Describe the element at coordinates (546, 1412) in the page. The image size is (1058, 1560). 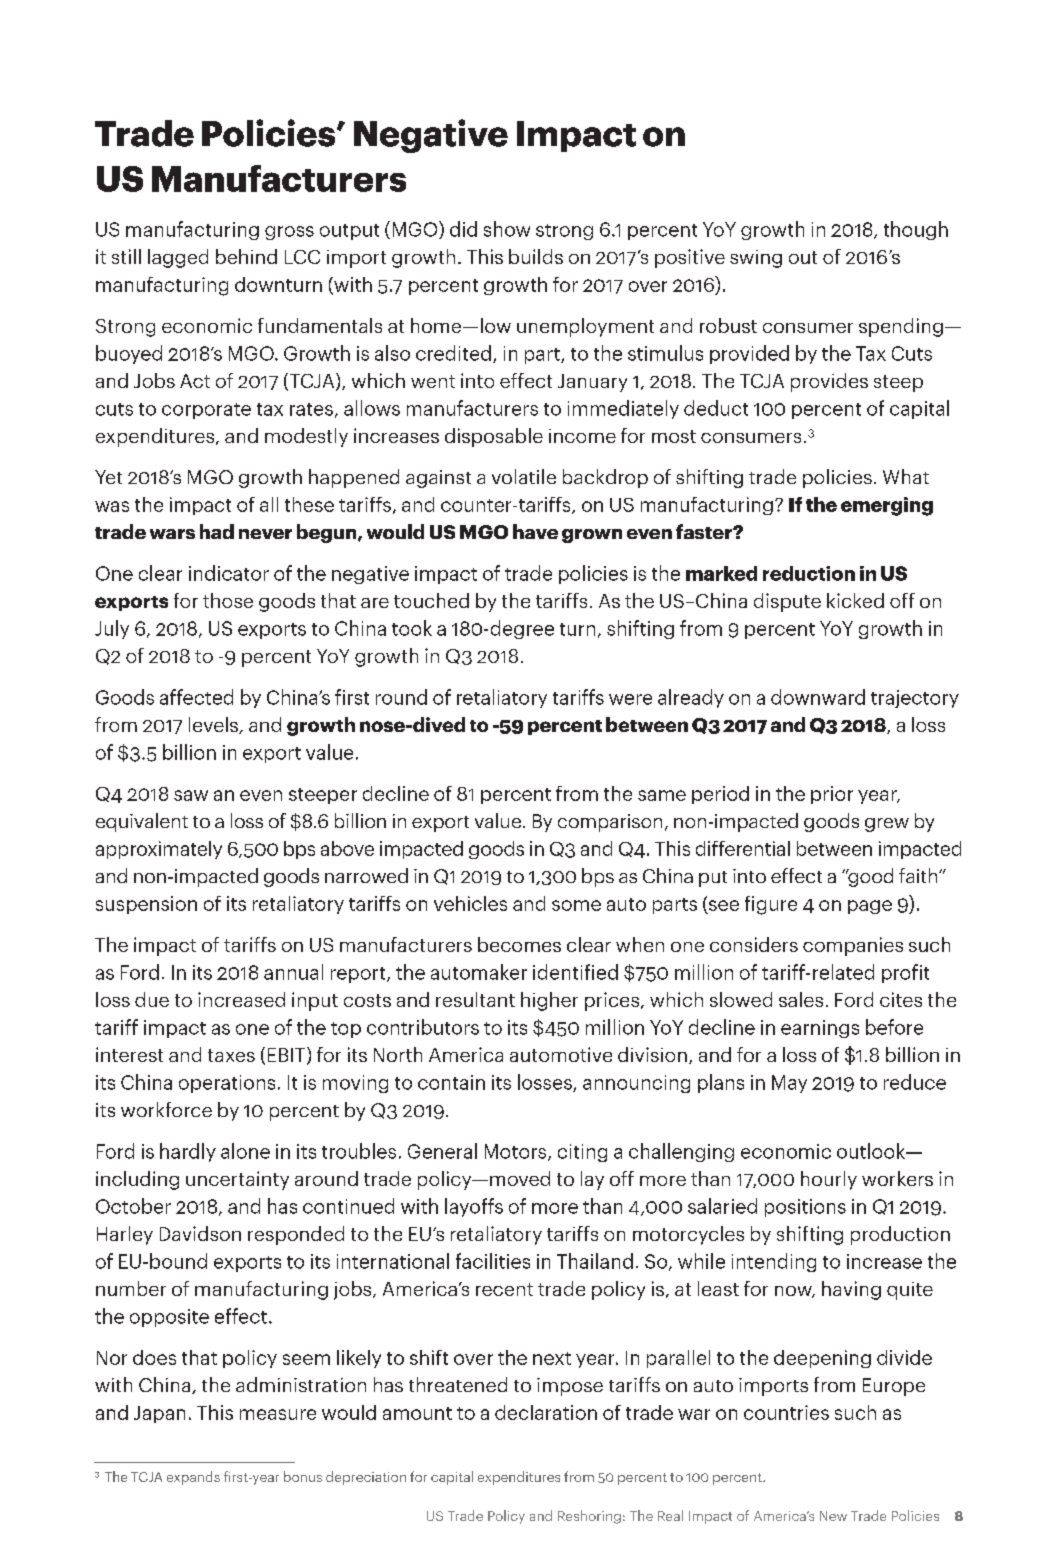
I see `declaration` at that location.
